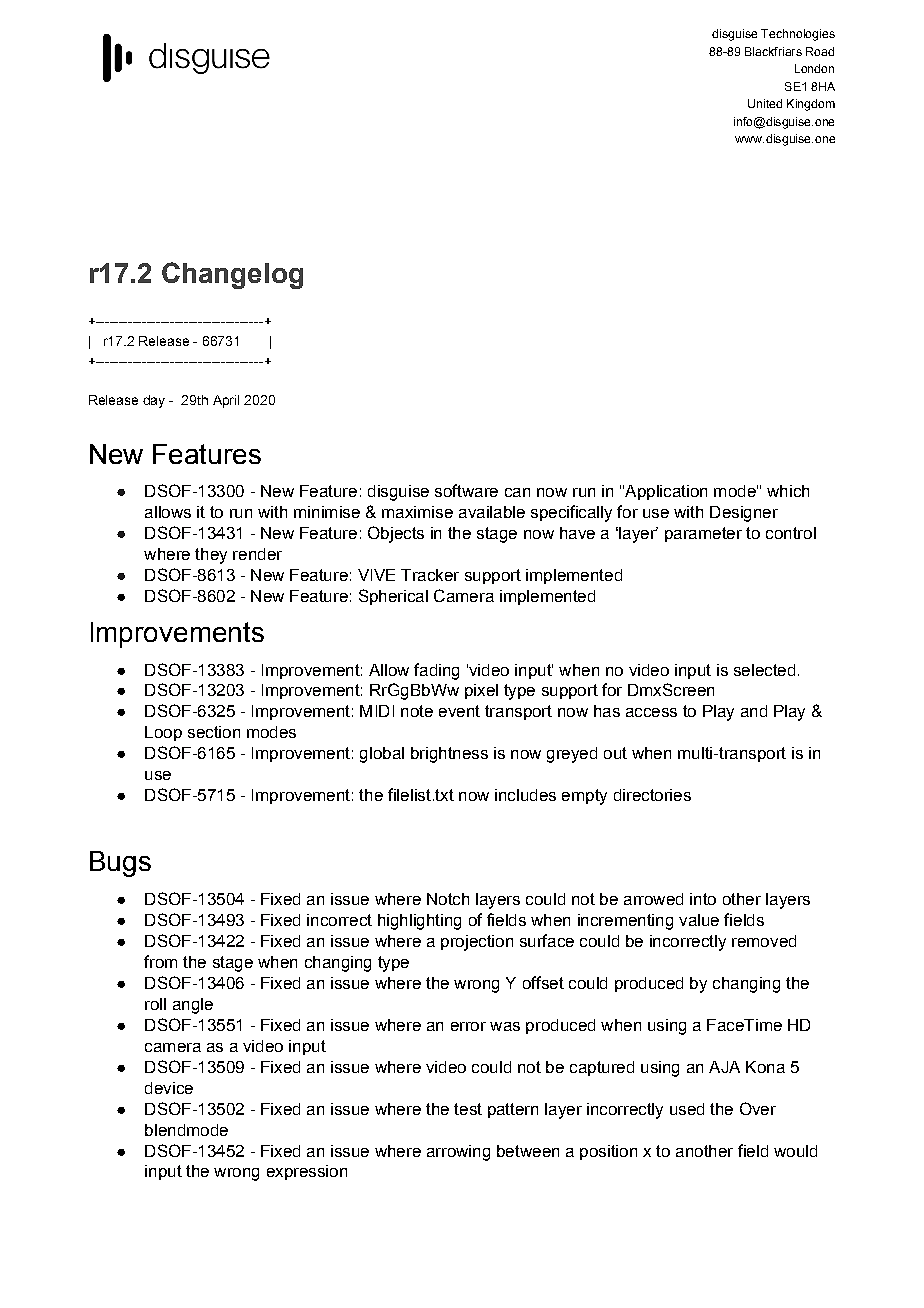 The height and width of the screenshot is (1308, 924). Describe the element at coordinates (211, 556) in the screenshot. I see `they` at that location.
